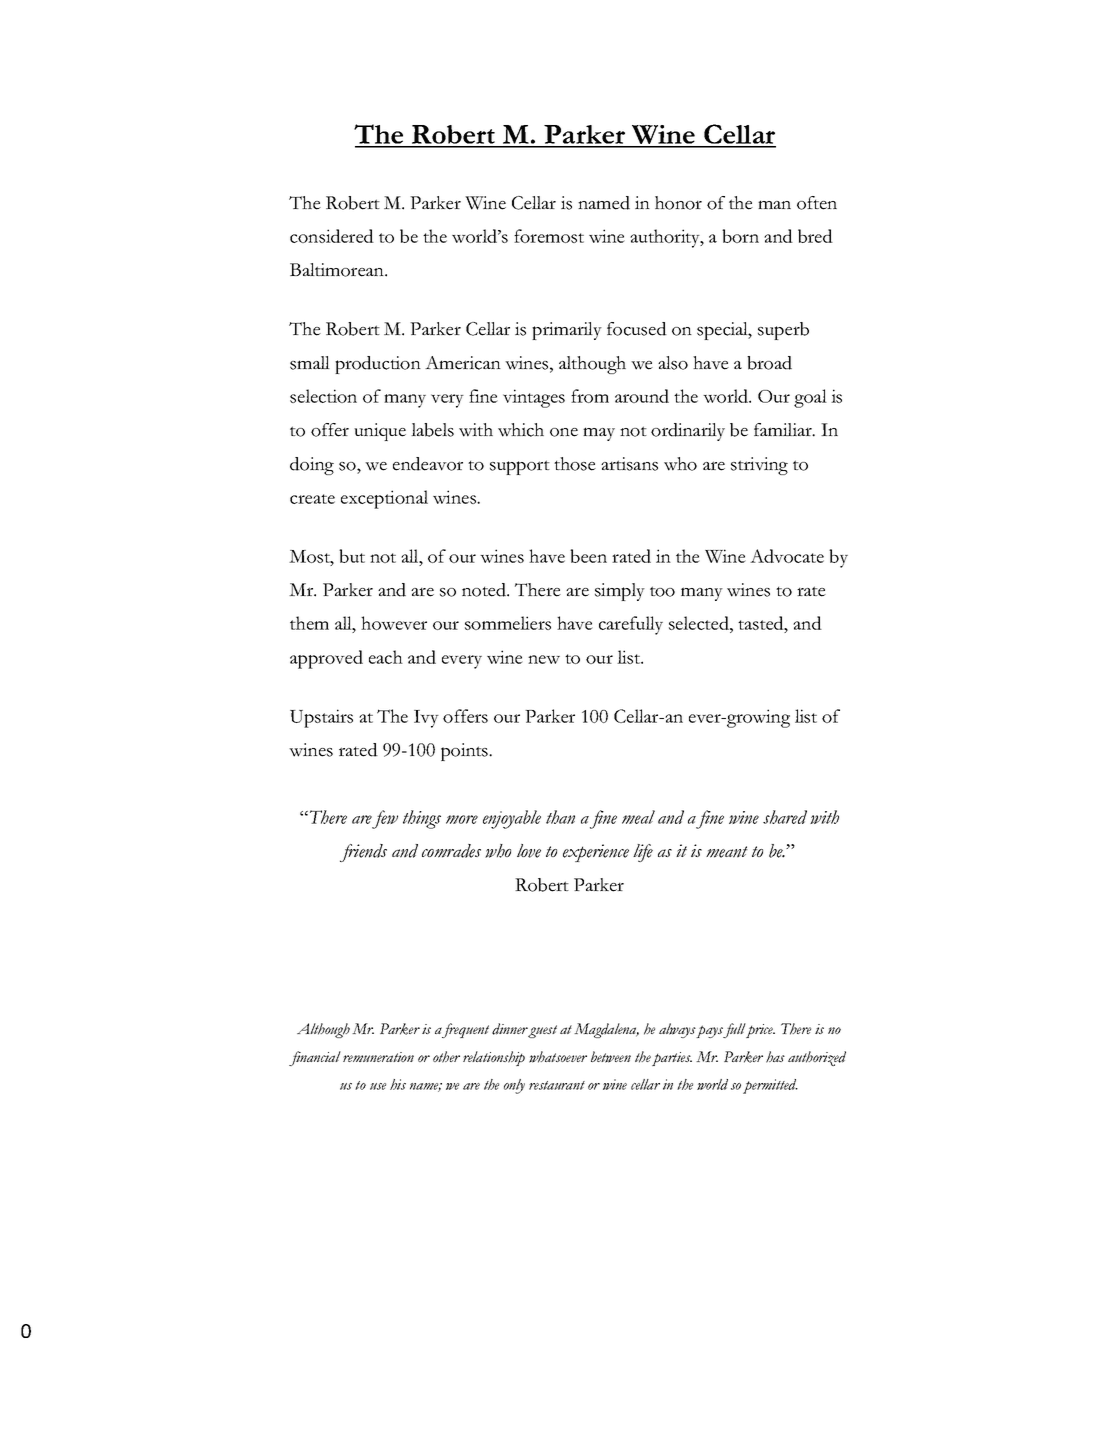 Image resolution: width=1110 pixels, height=1436 pixels. I want to click on shared, so click(785, 817).
